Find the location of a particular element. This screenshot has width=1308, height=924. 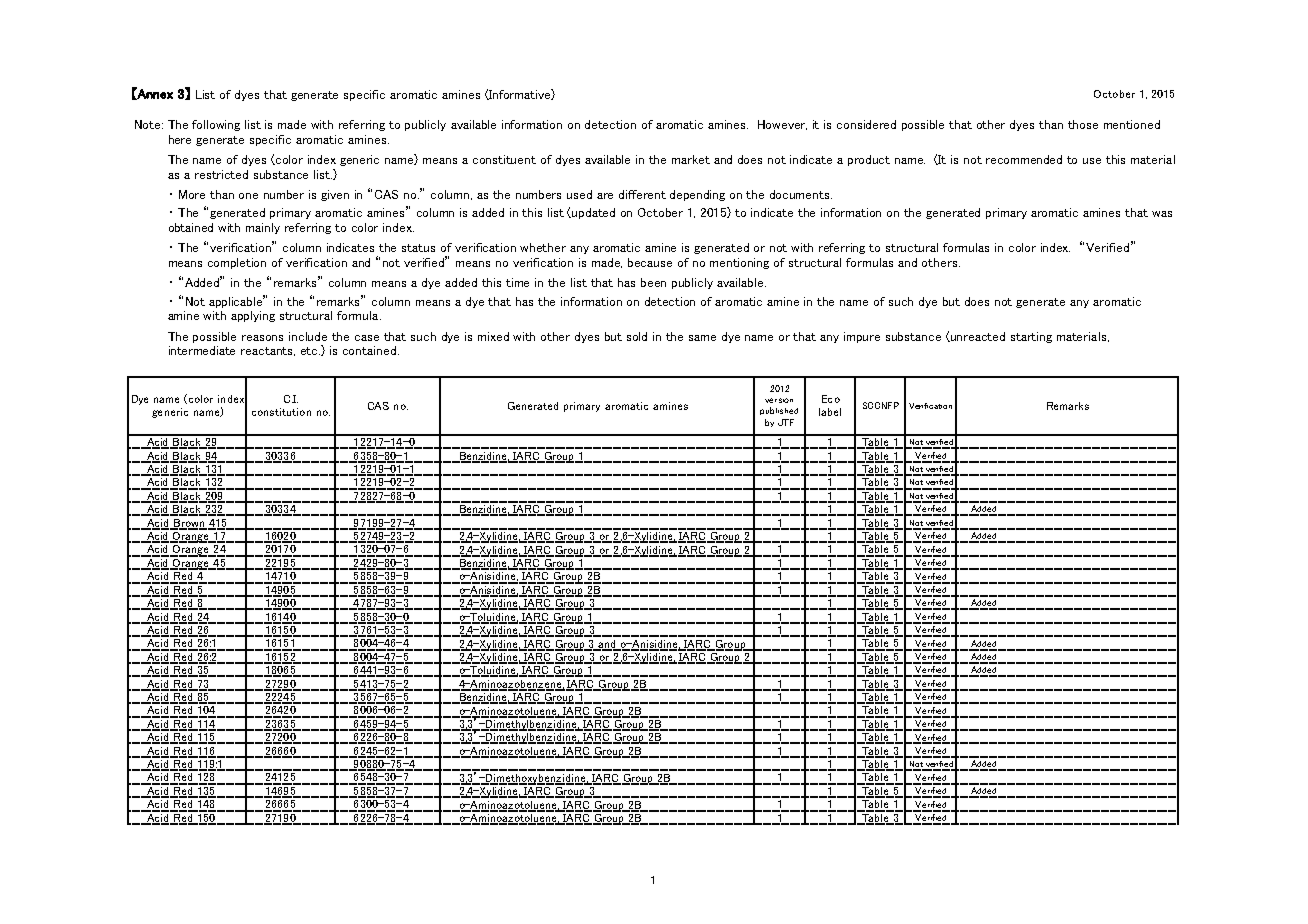

updated is located at coordinates (593, 213).
